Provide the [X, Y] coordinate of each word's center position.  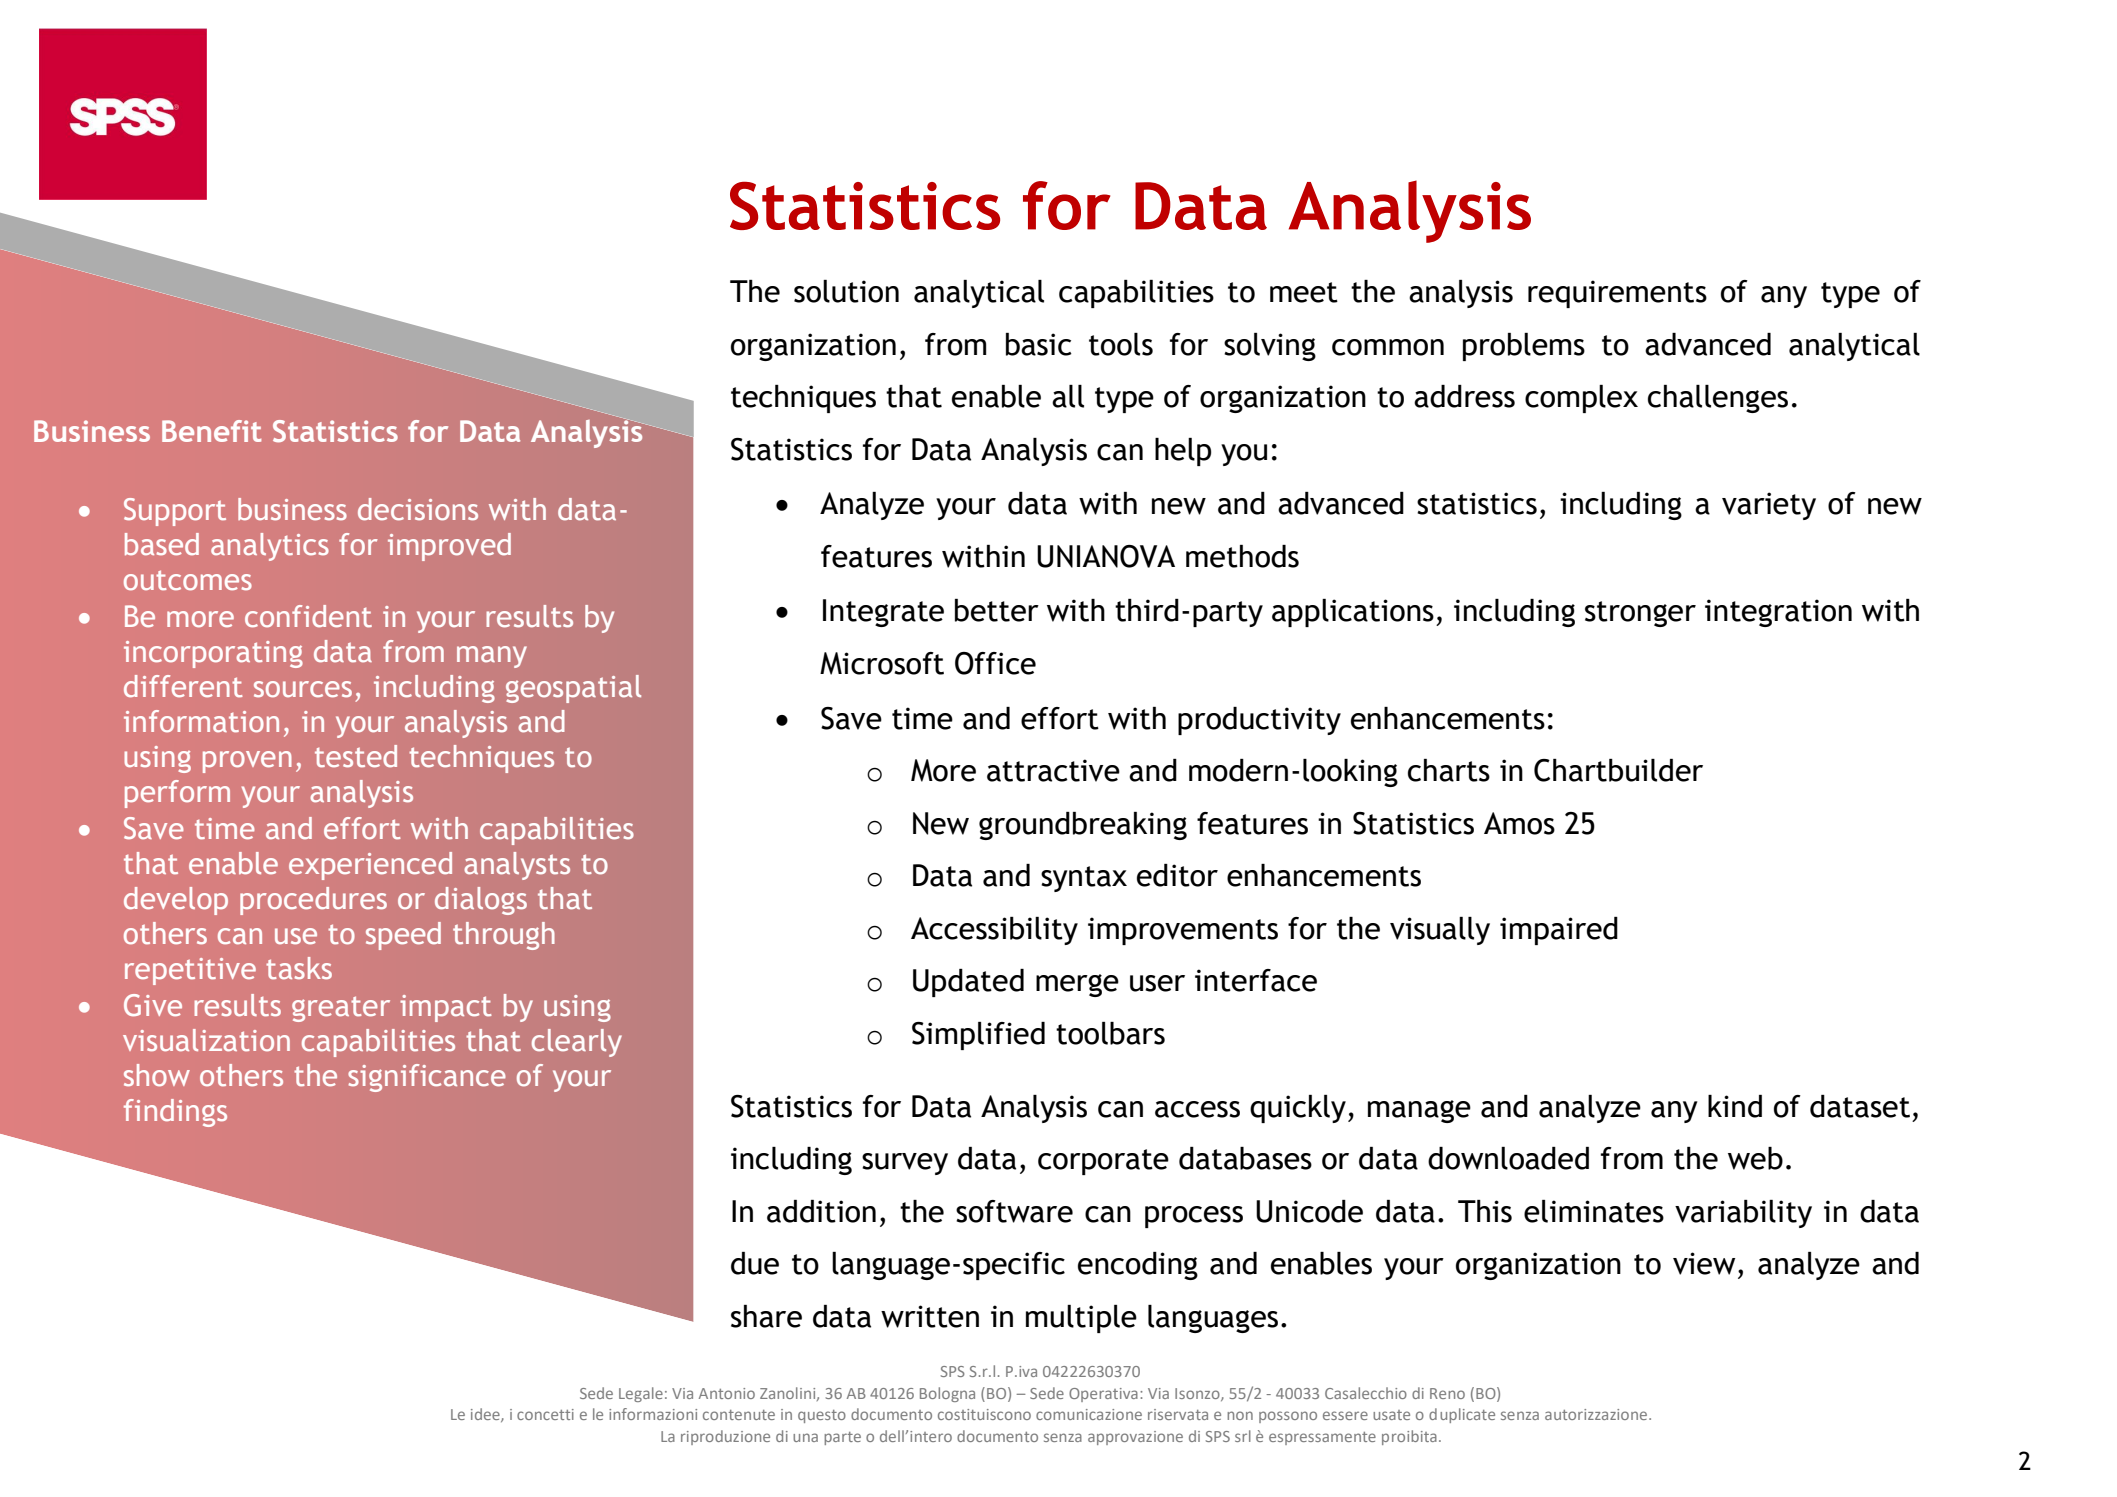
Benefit [211, 431]
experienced [370, 866]
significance [427, 1078]
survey [905, 1164]
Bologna [947, 1394]
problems [1524, 347]
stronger [1640, 614]
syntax [1084, 879]
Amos [1519, 823]
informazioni [653, 1414]
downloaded [1508, 1158]
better [997, 610]
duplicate [1462, 1415]
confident [308, 616]
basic [1039, 344]
